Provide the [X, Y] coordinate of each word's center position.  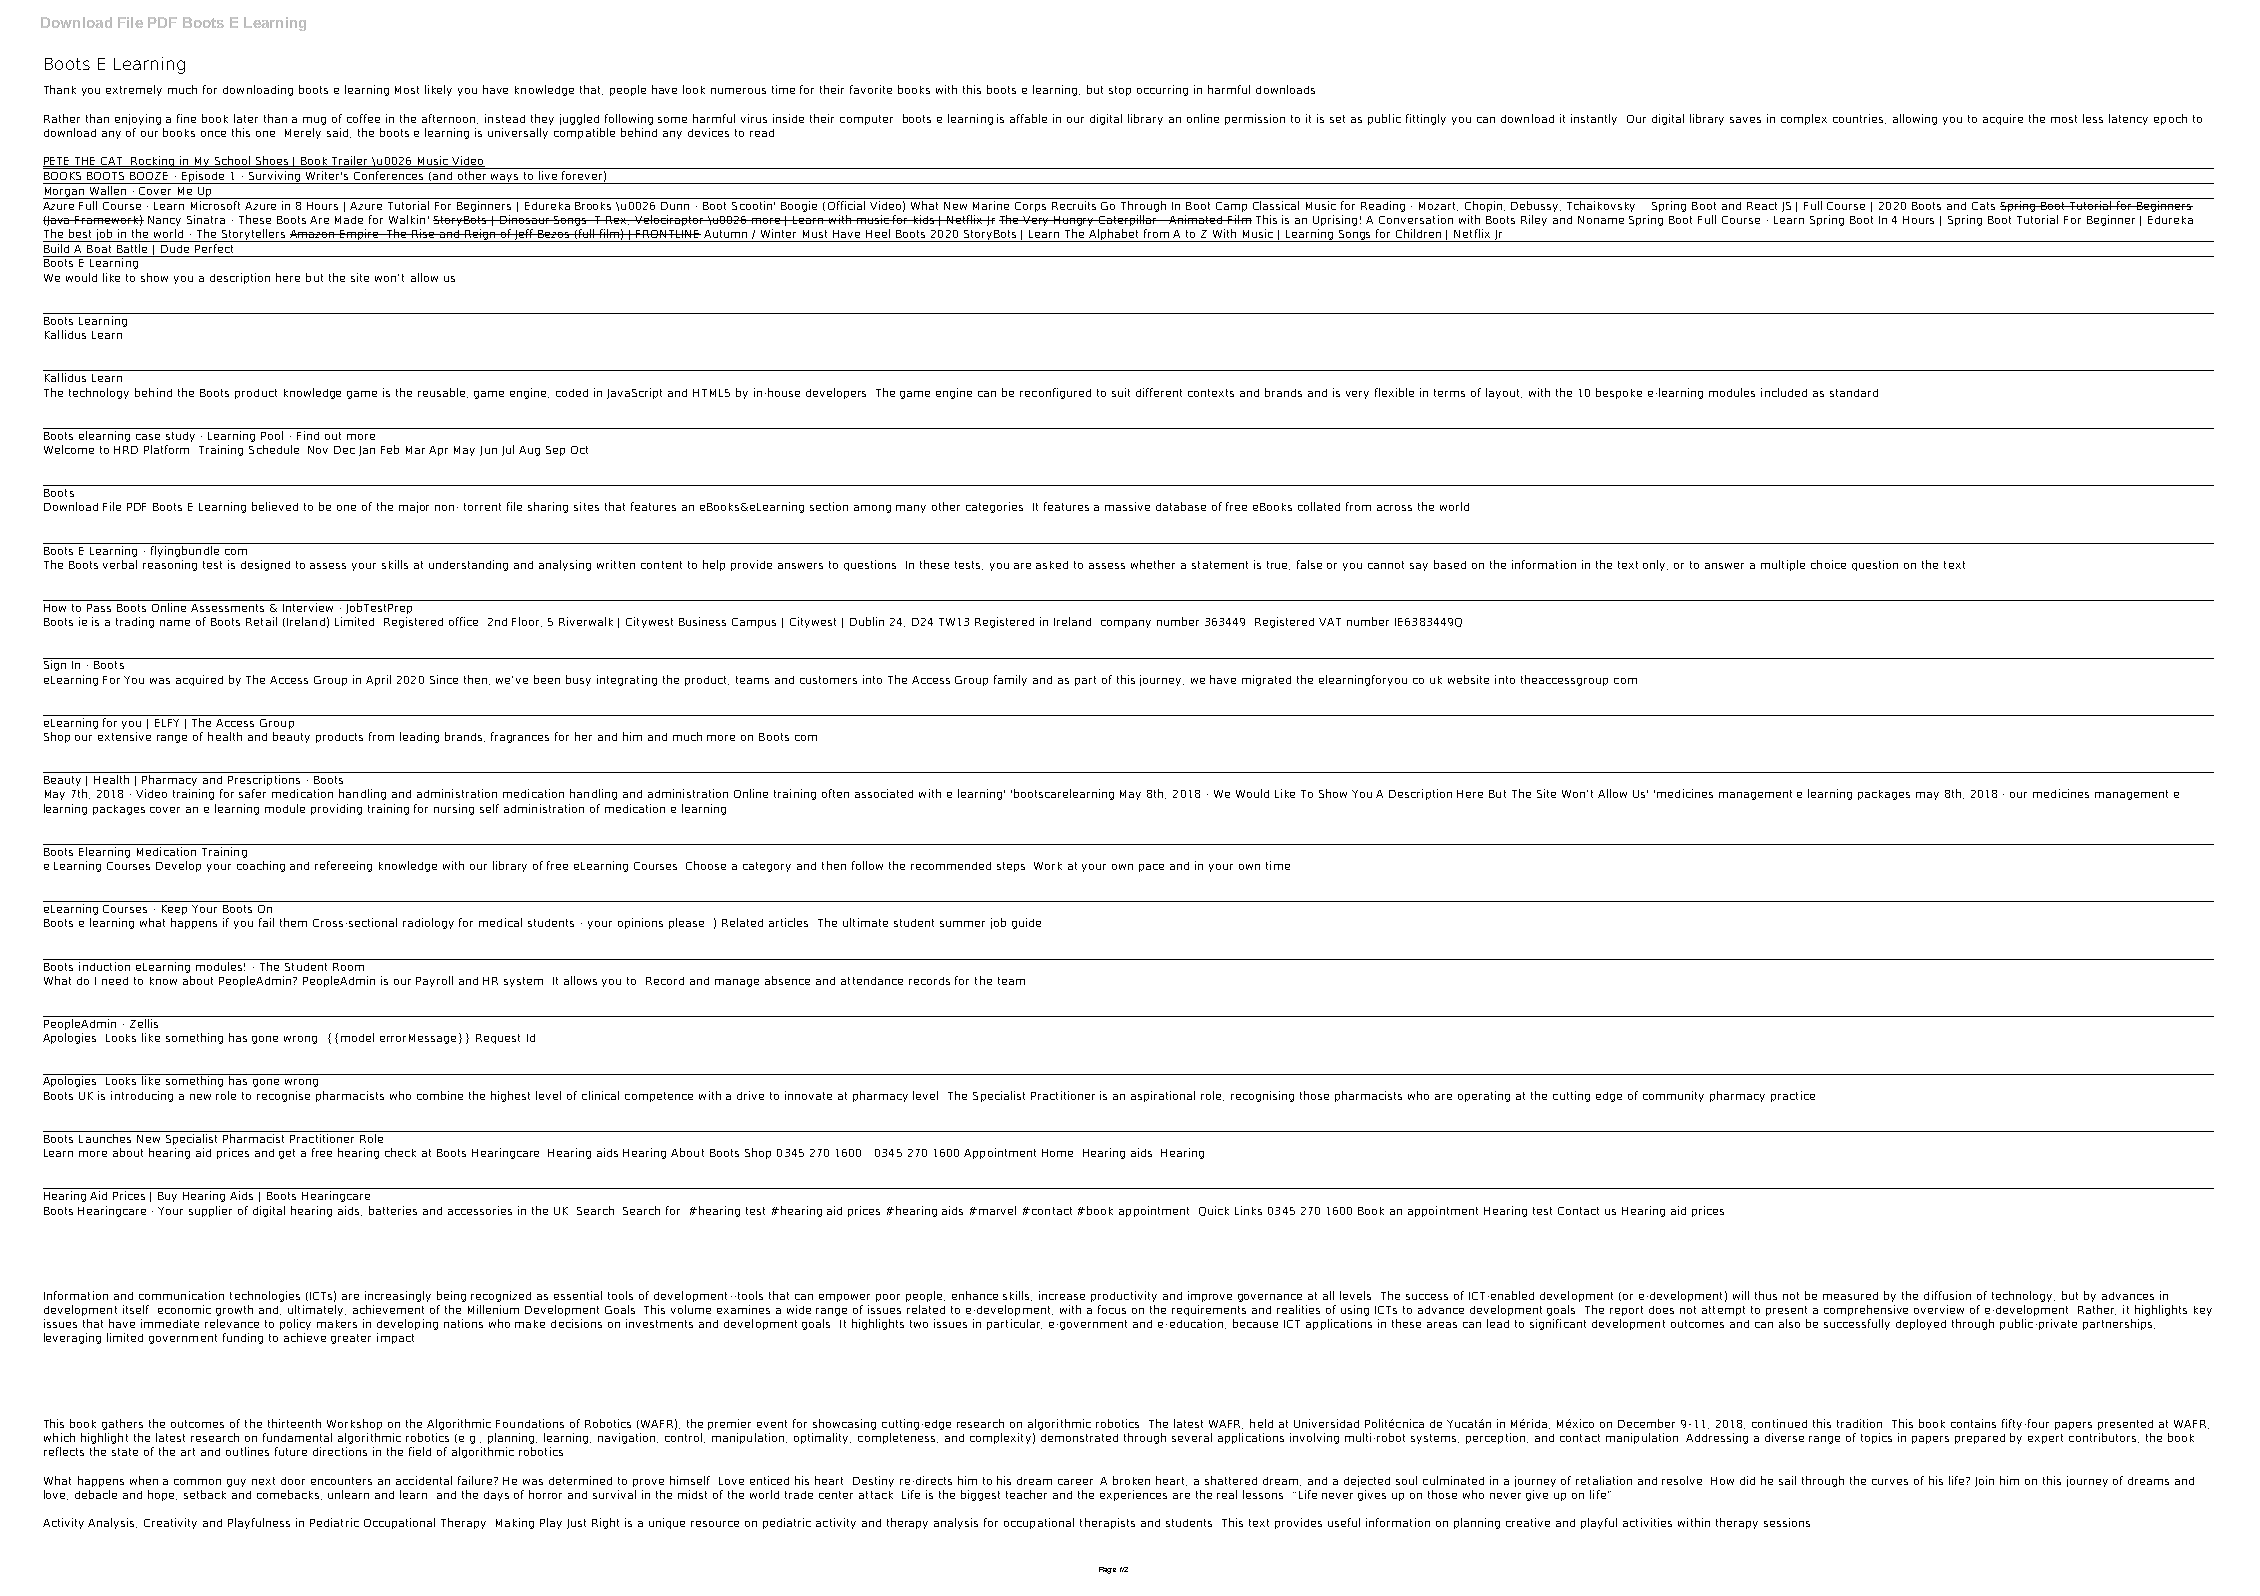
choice [1828, 564]
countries [1859, 119]
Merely [303, 133]
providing [336, 809]
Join [1984, 1481]
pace [1151, 868]
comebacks [289, 1495]
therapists [1107, 1523]
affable [1028, 118]
